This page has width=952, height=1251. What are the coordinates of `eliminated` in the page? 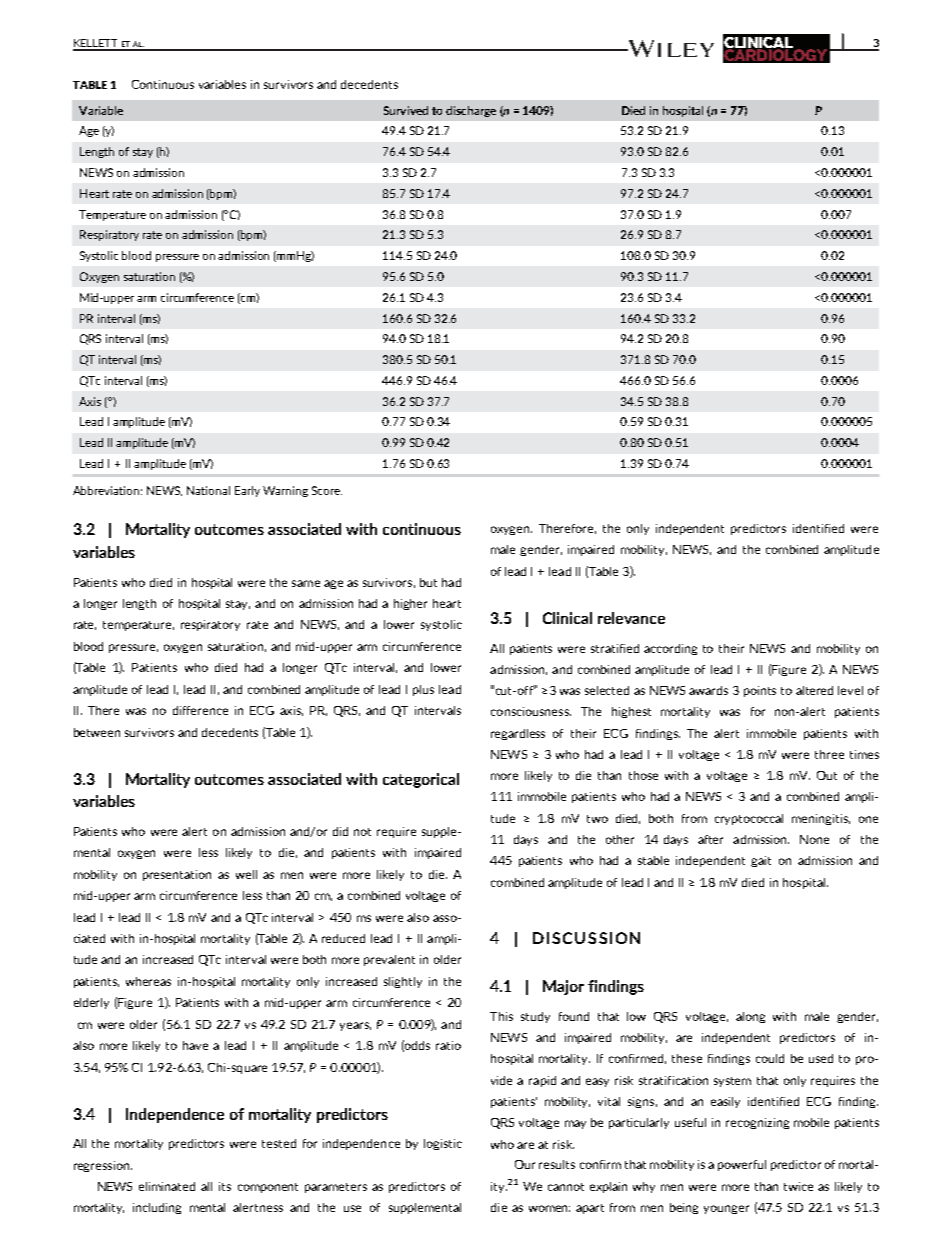 It's located at (167, 1186).
